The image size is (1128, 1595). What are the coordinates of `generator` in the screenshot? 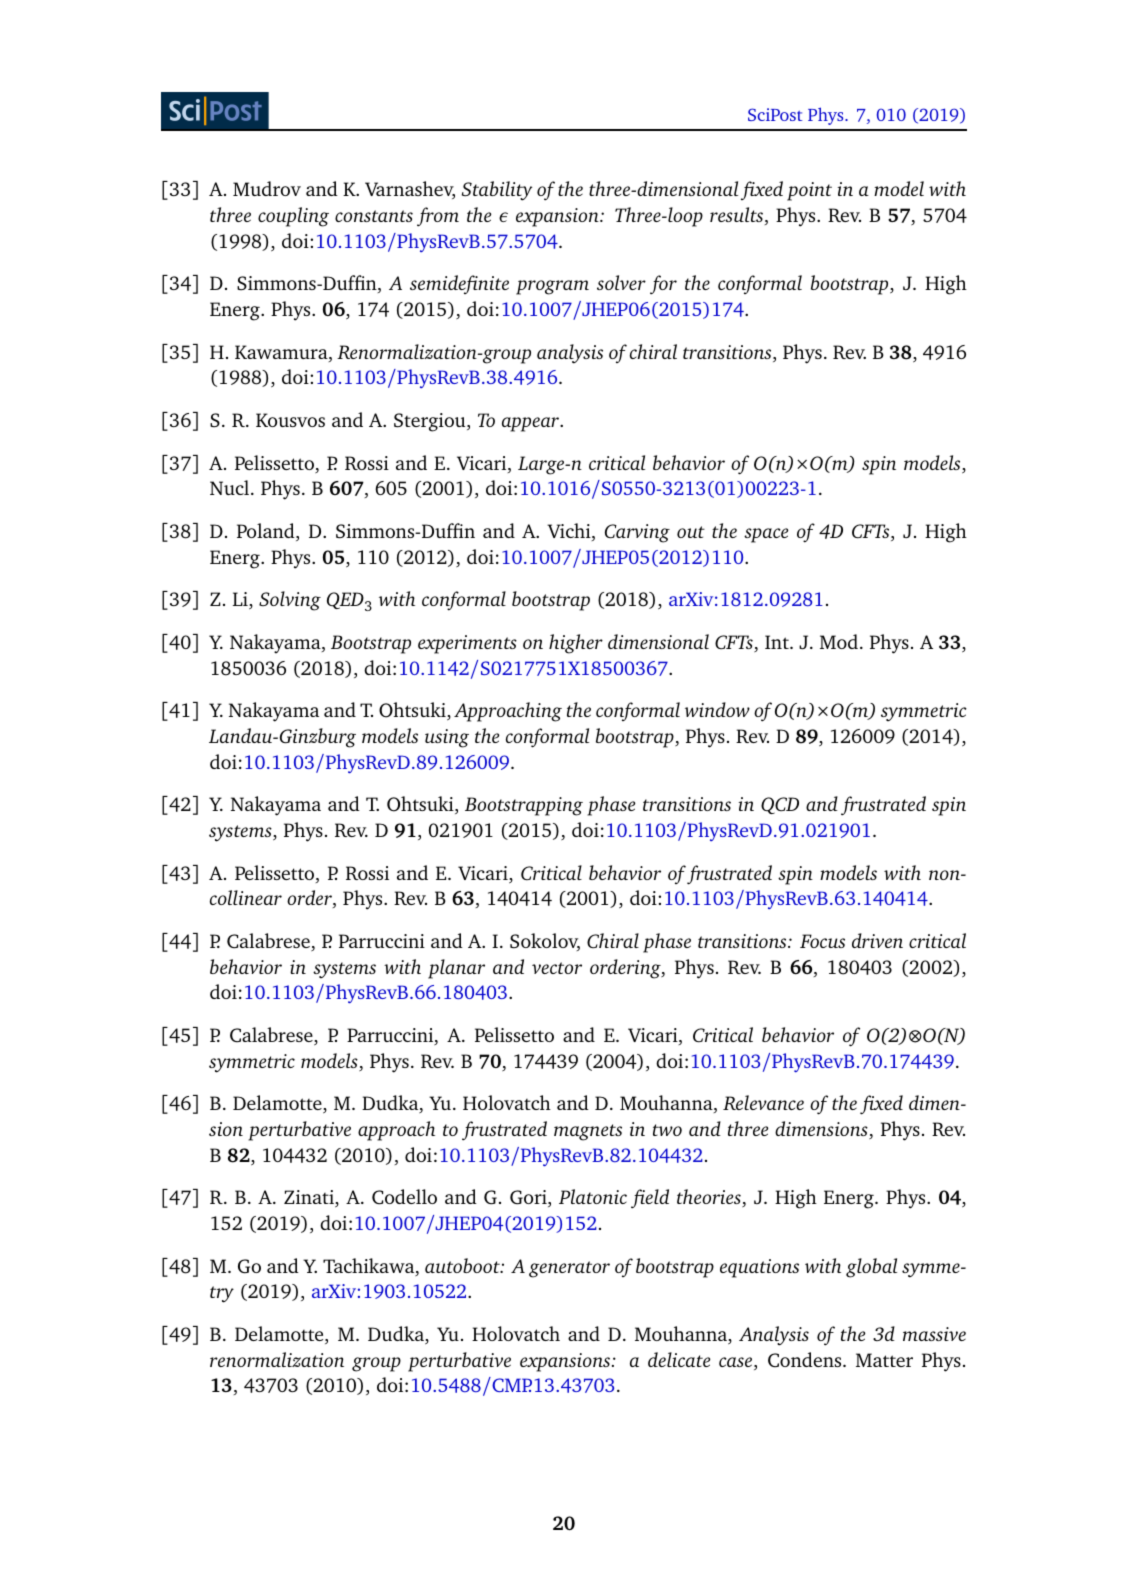 It's located at (569, 1269).
